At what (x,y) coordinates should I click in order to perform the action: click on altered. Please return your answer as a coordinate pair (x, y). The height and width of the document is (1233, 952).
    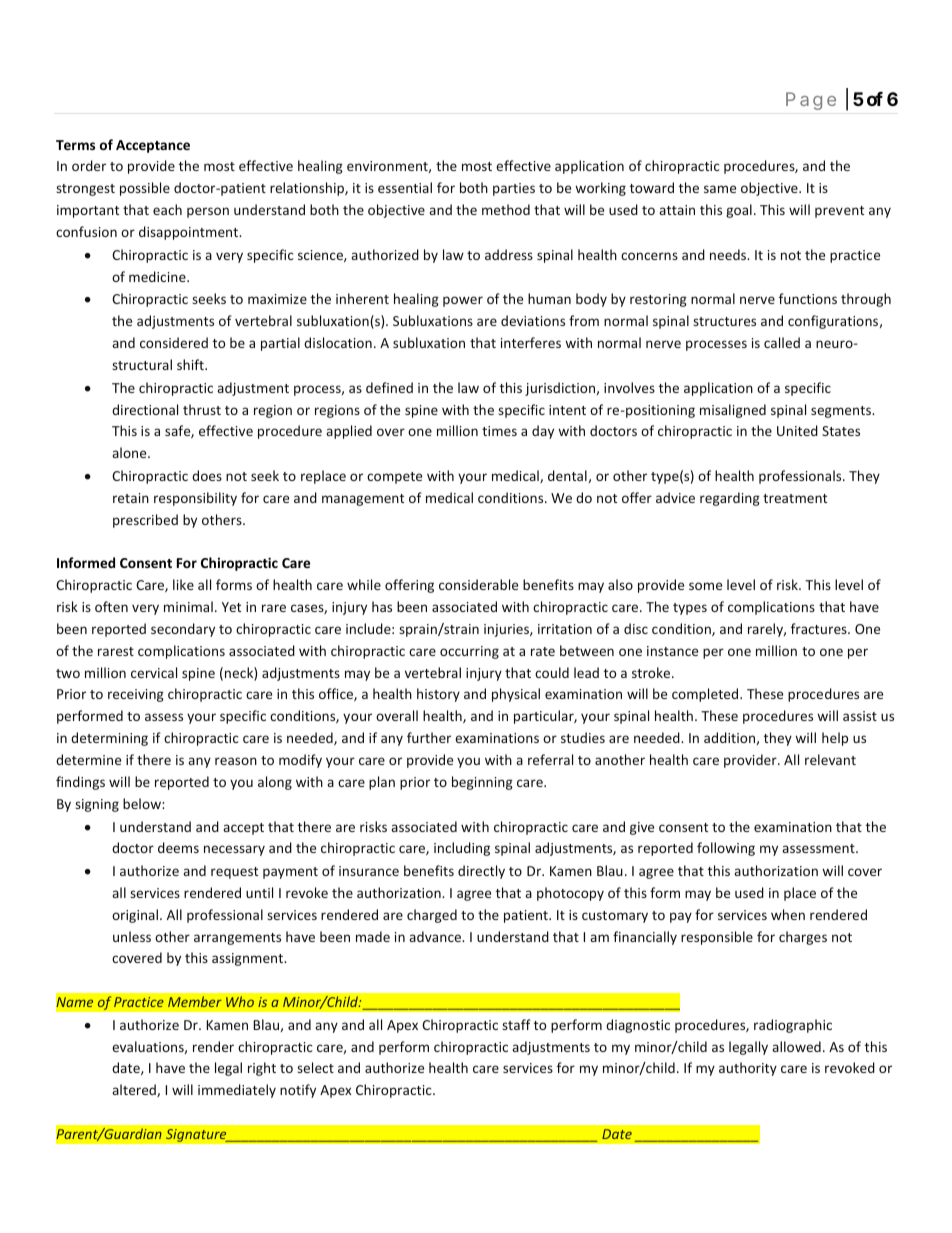
    Looking at the image, I should click on (135, 1090).
